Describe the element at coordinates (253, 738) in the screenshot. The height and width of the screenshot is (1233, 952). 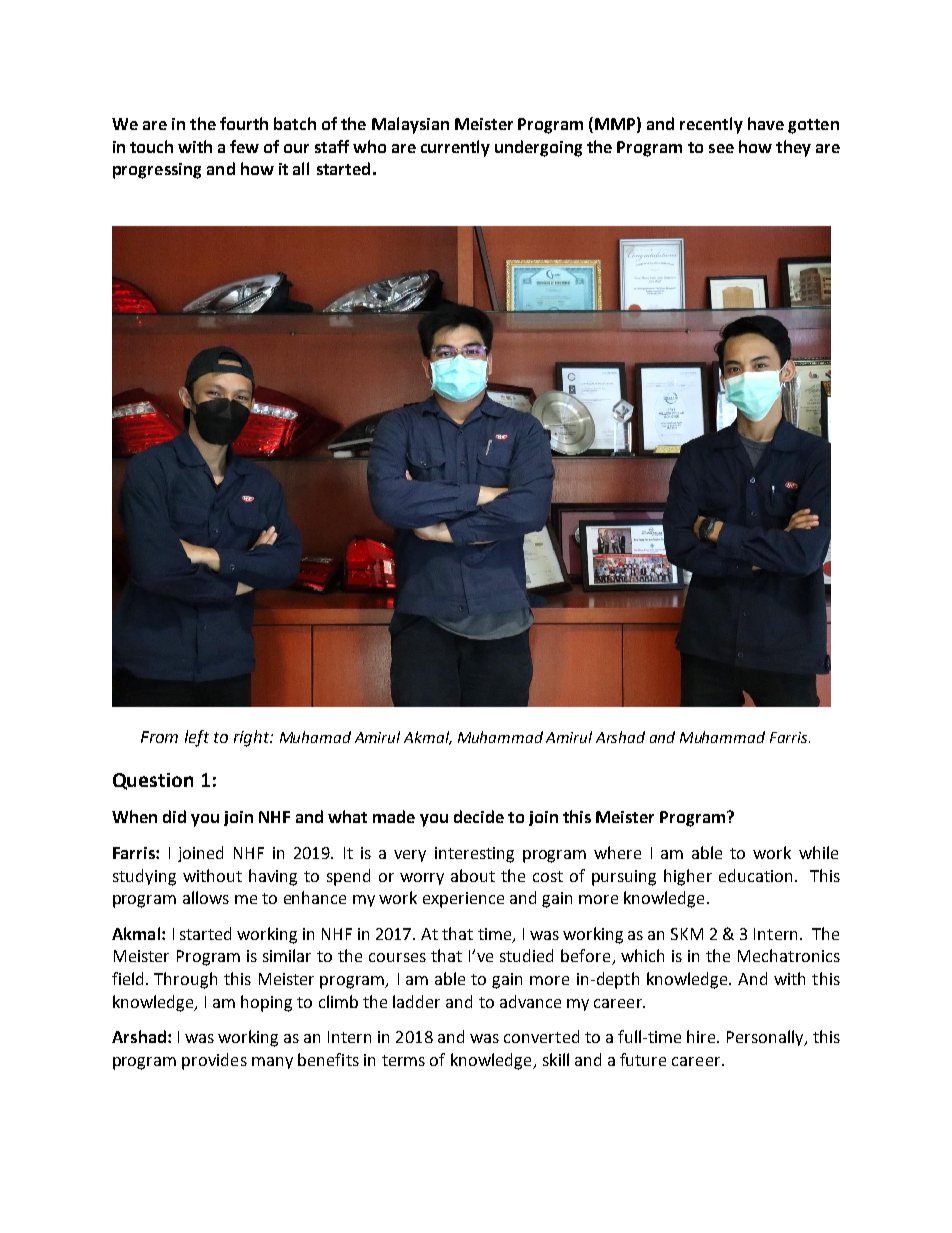
I see `right` at that location.
